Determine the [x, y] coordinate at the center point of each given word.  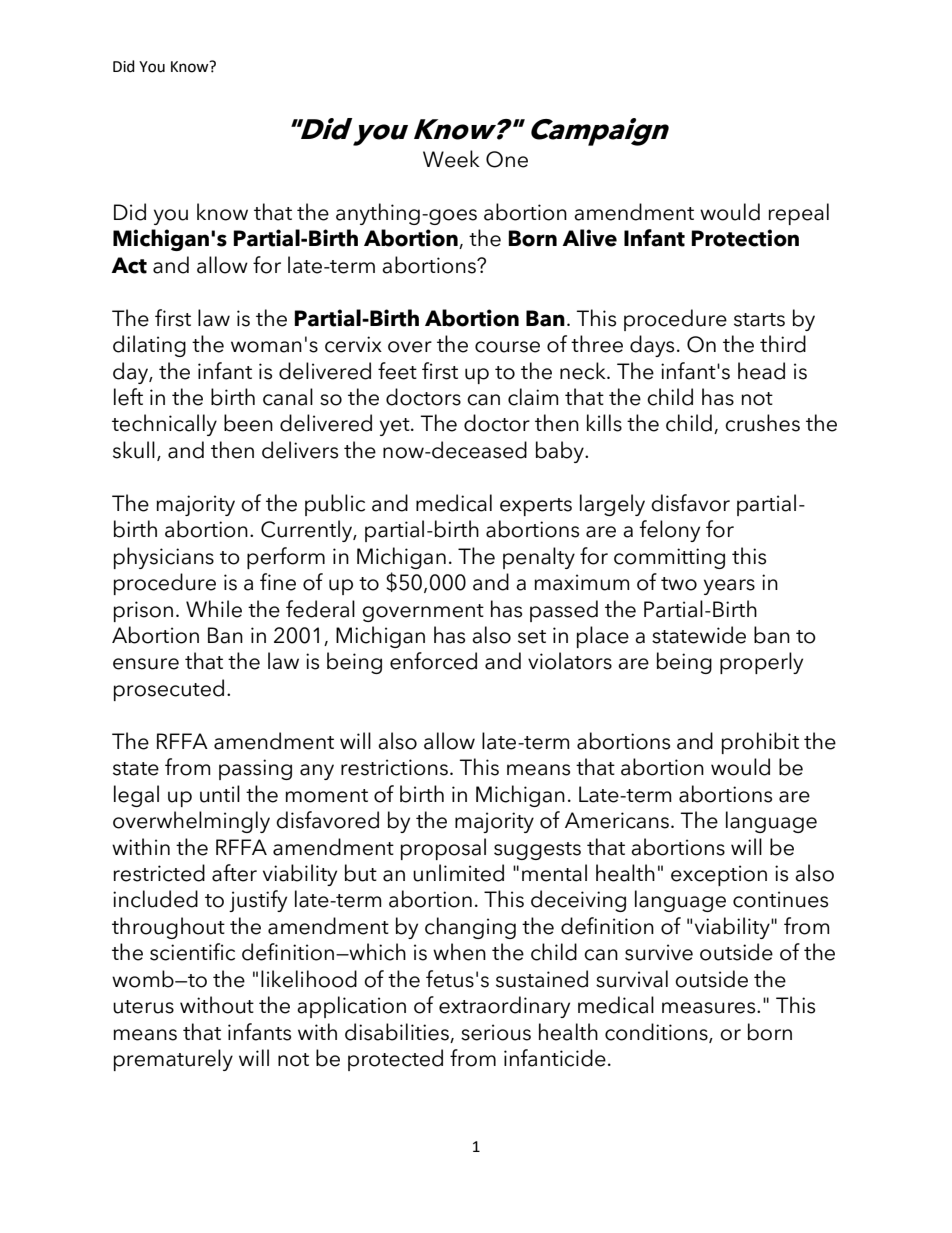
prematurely [173, 1060]
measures [710, 1008]
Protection [745, 238]
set [532, 637]
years [729, 587]
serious [496, 1032]
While [214, 609]
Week [451, 159]
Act [129, 265]
